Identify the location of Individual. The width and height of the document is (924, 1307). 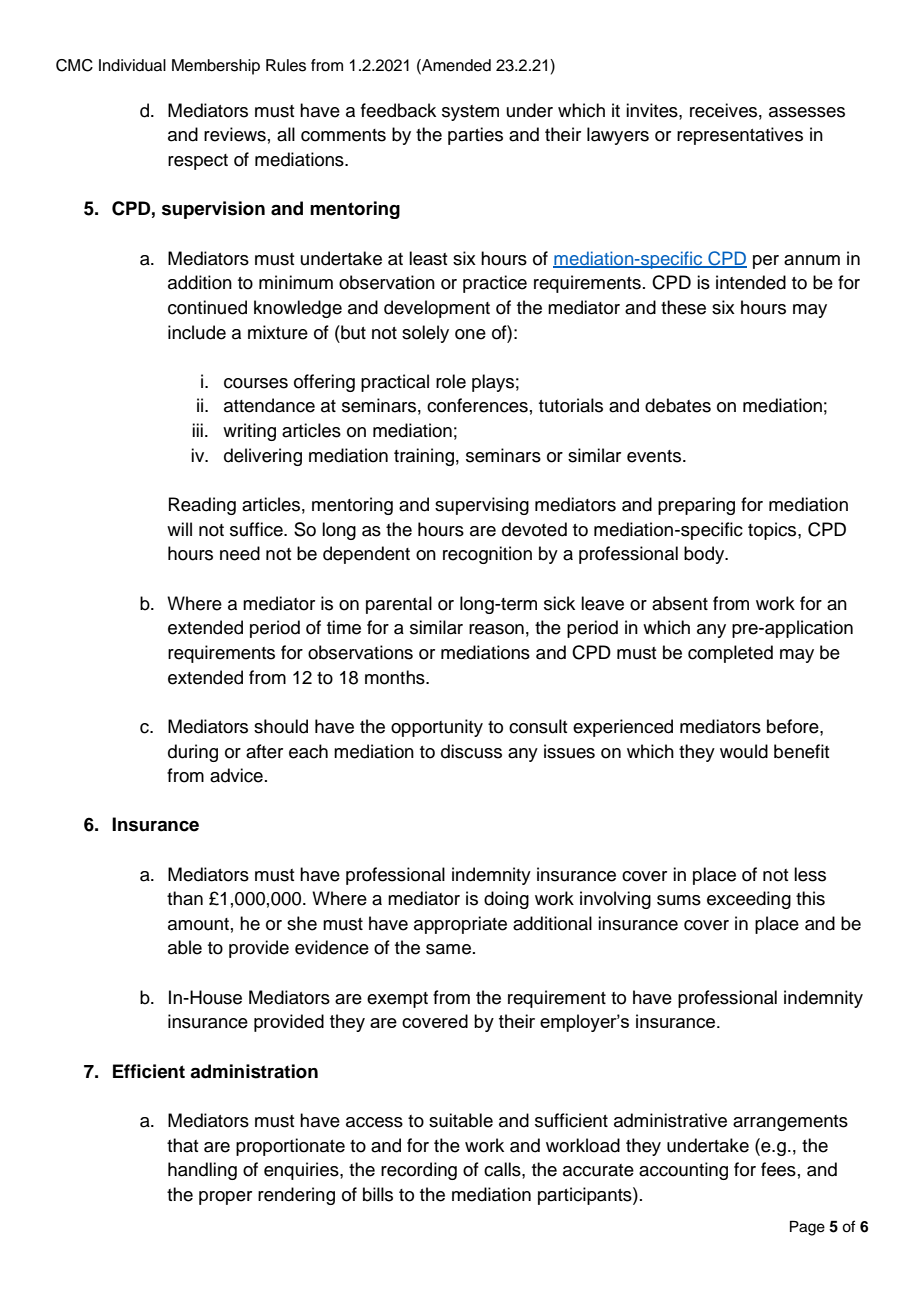
(132, 65).
